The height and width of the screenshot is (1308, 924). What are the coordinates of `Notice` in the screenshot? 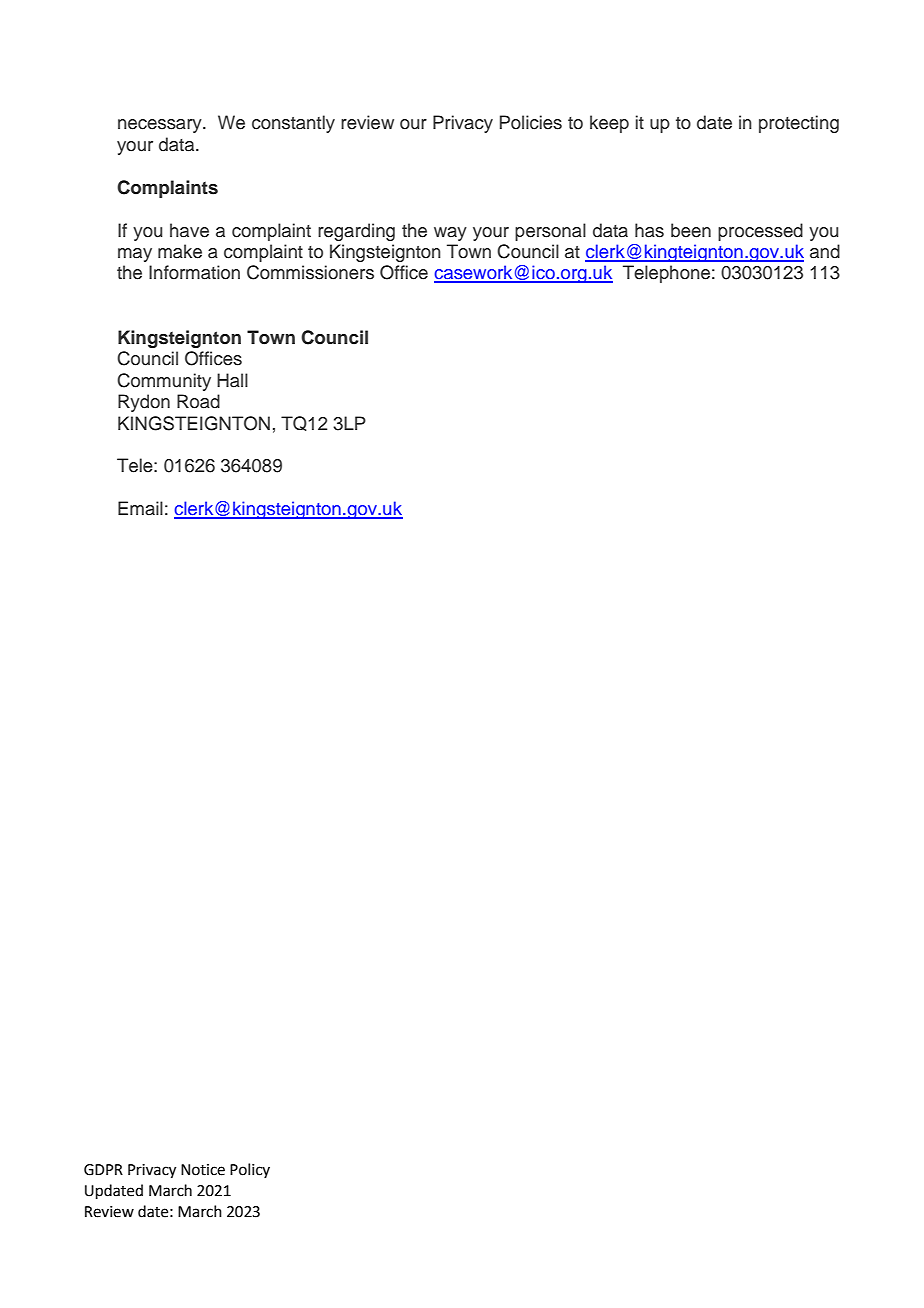 It's located at (203, 1170).
